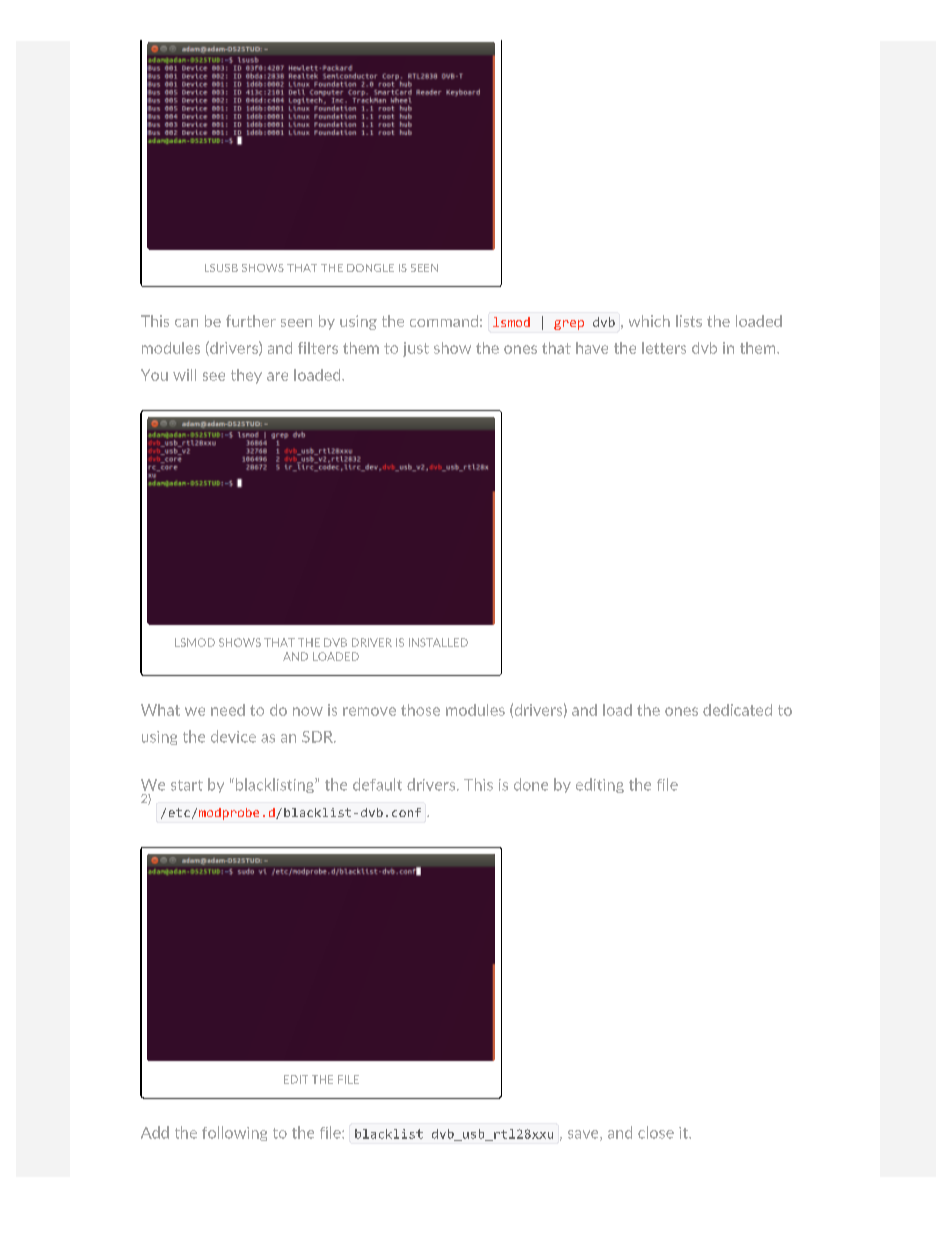  What do you see at coordinates (649, 321) in the image?
I see `which` at bounding box center [649, 321].
